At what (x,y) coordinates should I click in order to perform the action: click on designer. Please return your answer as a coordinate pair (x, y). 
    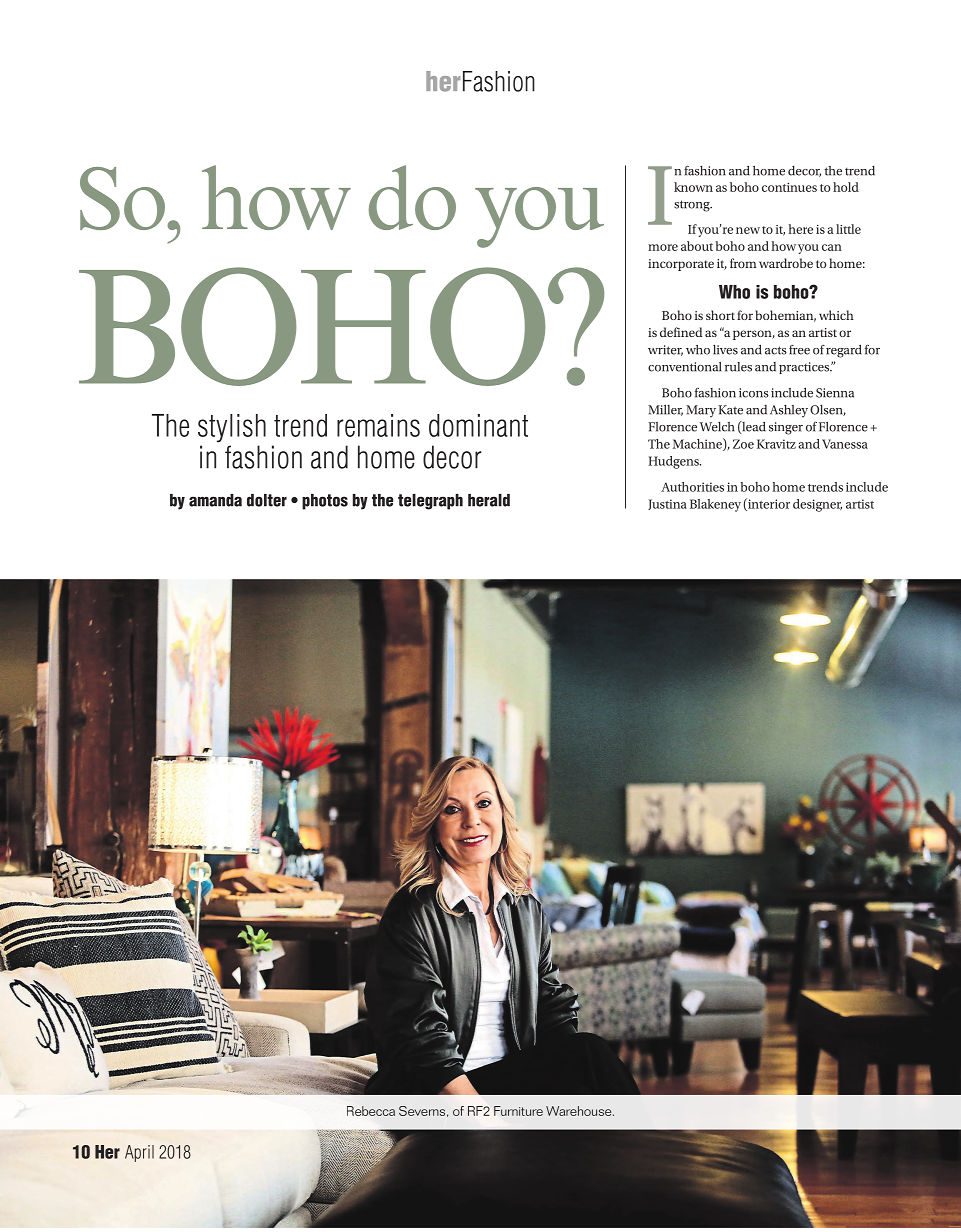
    Looking at the image, I should click on (817, 505).
